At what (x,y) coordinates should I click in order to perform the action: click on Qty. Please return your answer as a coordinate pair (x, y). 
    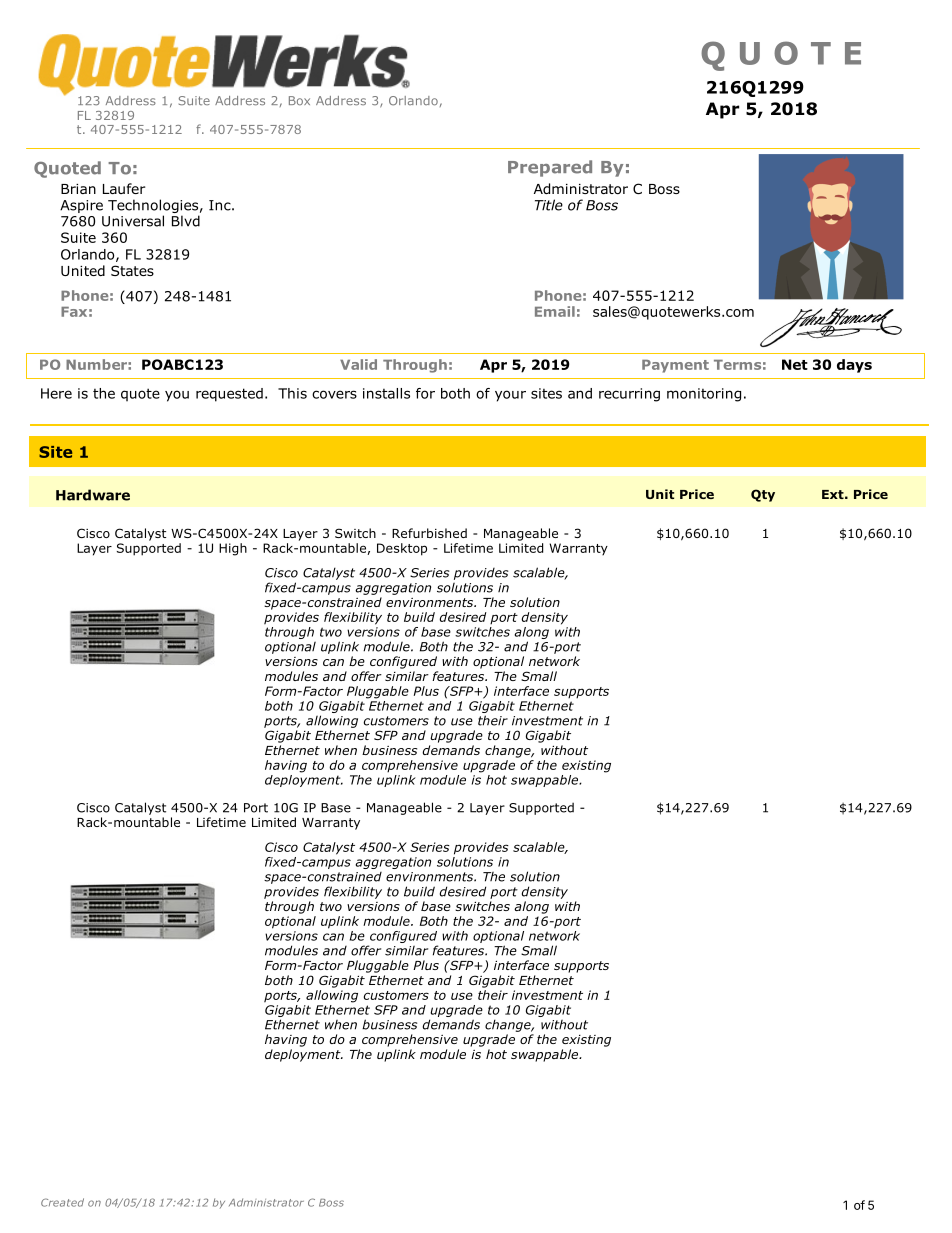
    Looking at the image, I should click on (763, 495).
